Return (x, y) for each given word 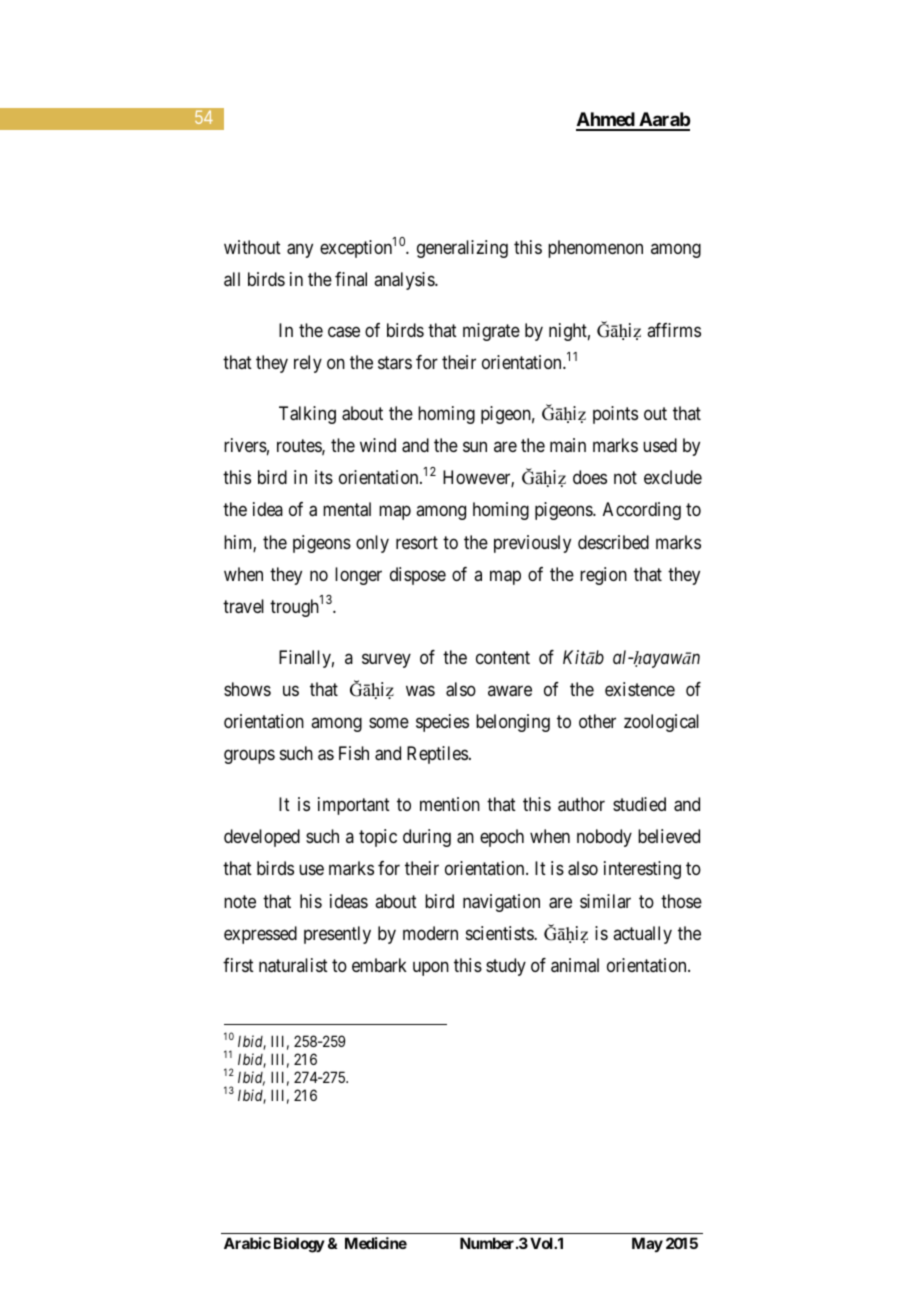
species (442, 723)
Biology (299, 1245)
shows (247, 689)
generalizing (462, 249)
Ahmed (606, 121)
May (647, 1244)
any (300, 251)
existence (640, 689)
